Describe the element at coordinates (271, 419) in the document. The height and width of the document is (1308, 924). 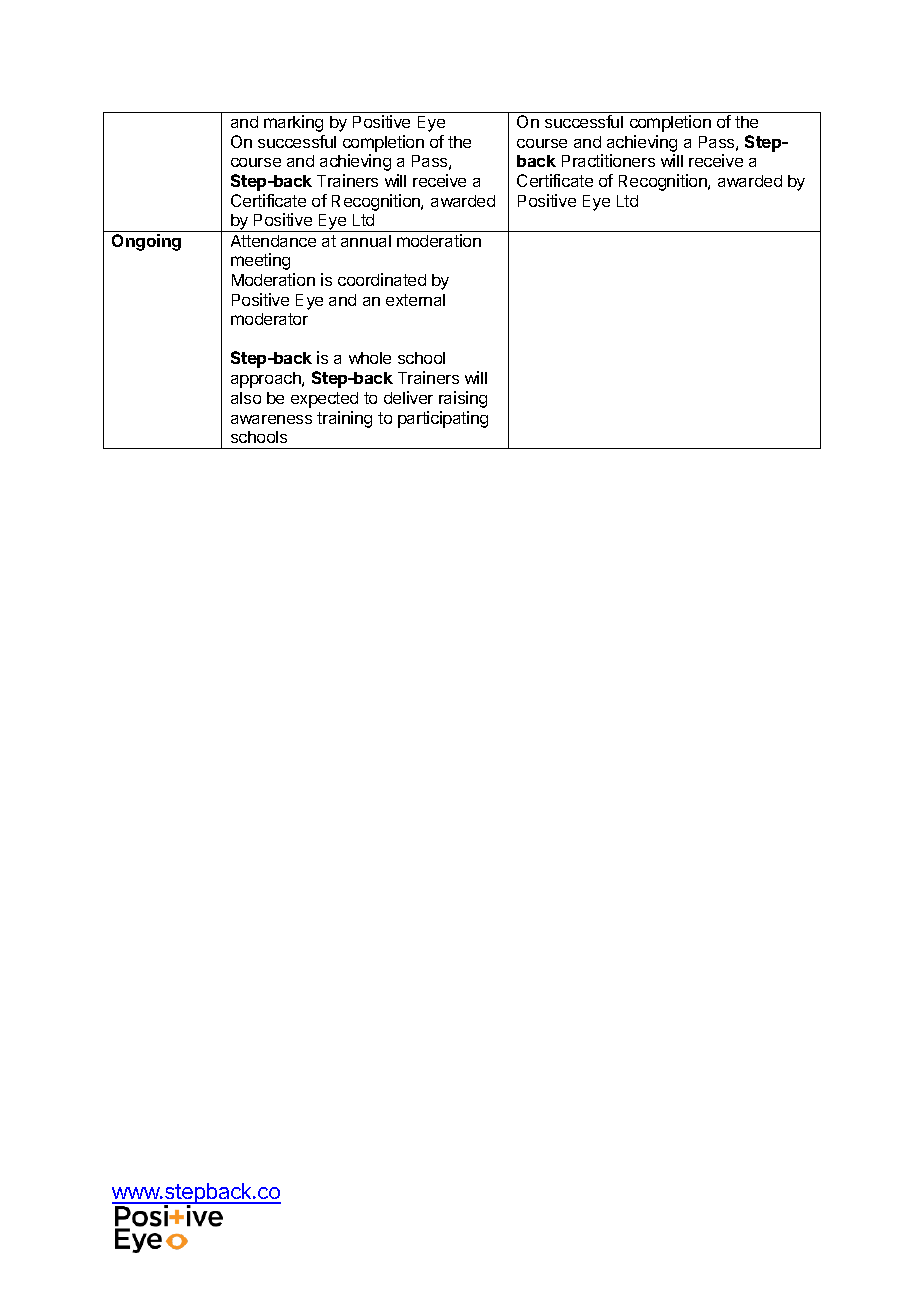
I see `awareness` at that location.
